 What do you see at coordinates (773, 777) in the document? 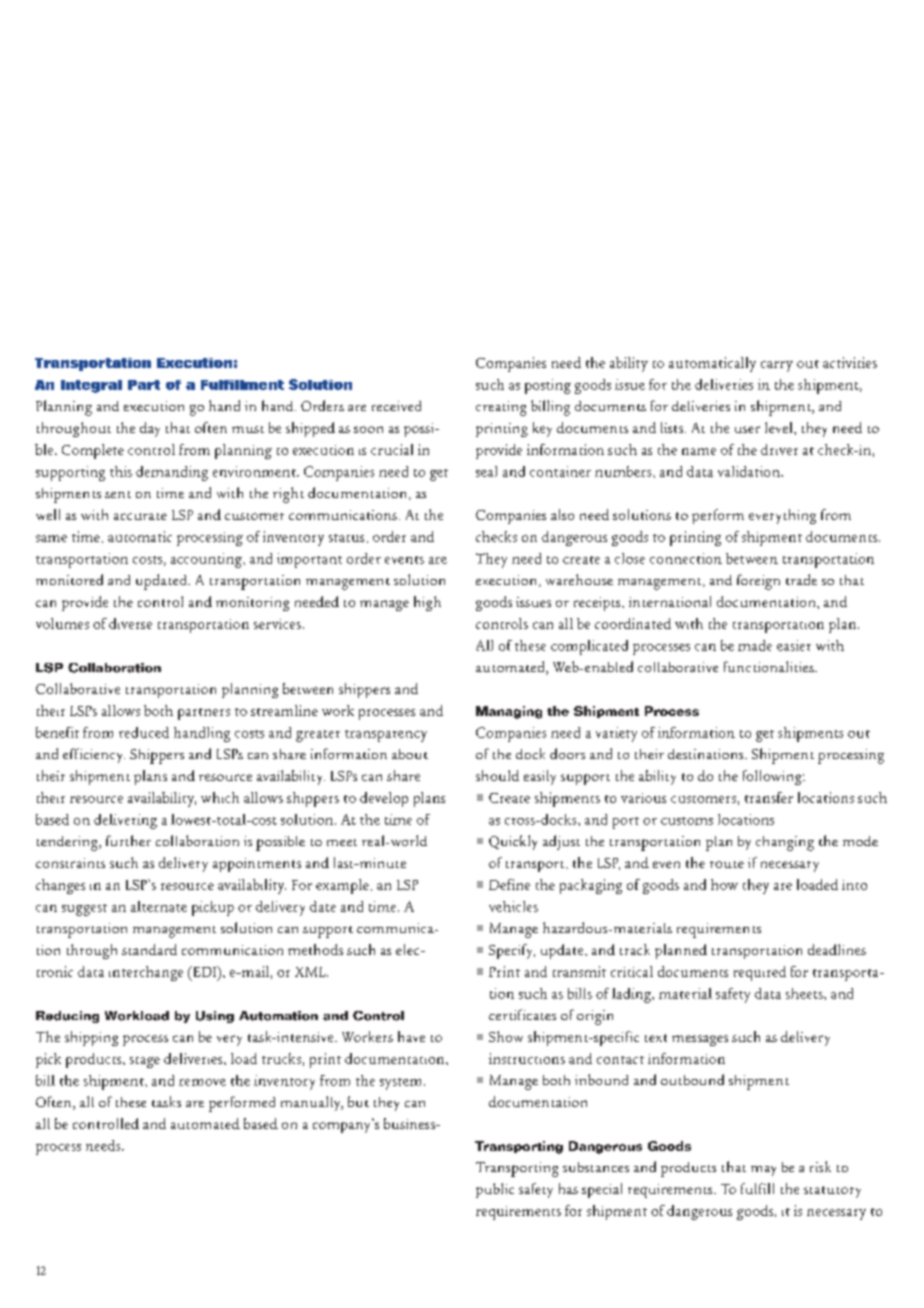
I see `following` at bounding box center [773, 777].
